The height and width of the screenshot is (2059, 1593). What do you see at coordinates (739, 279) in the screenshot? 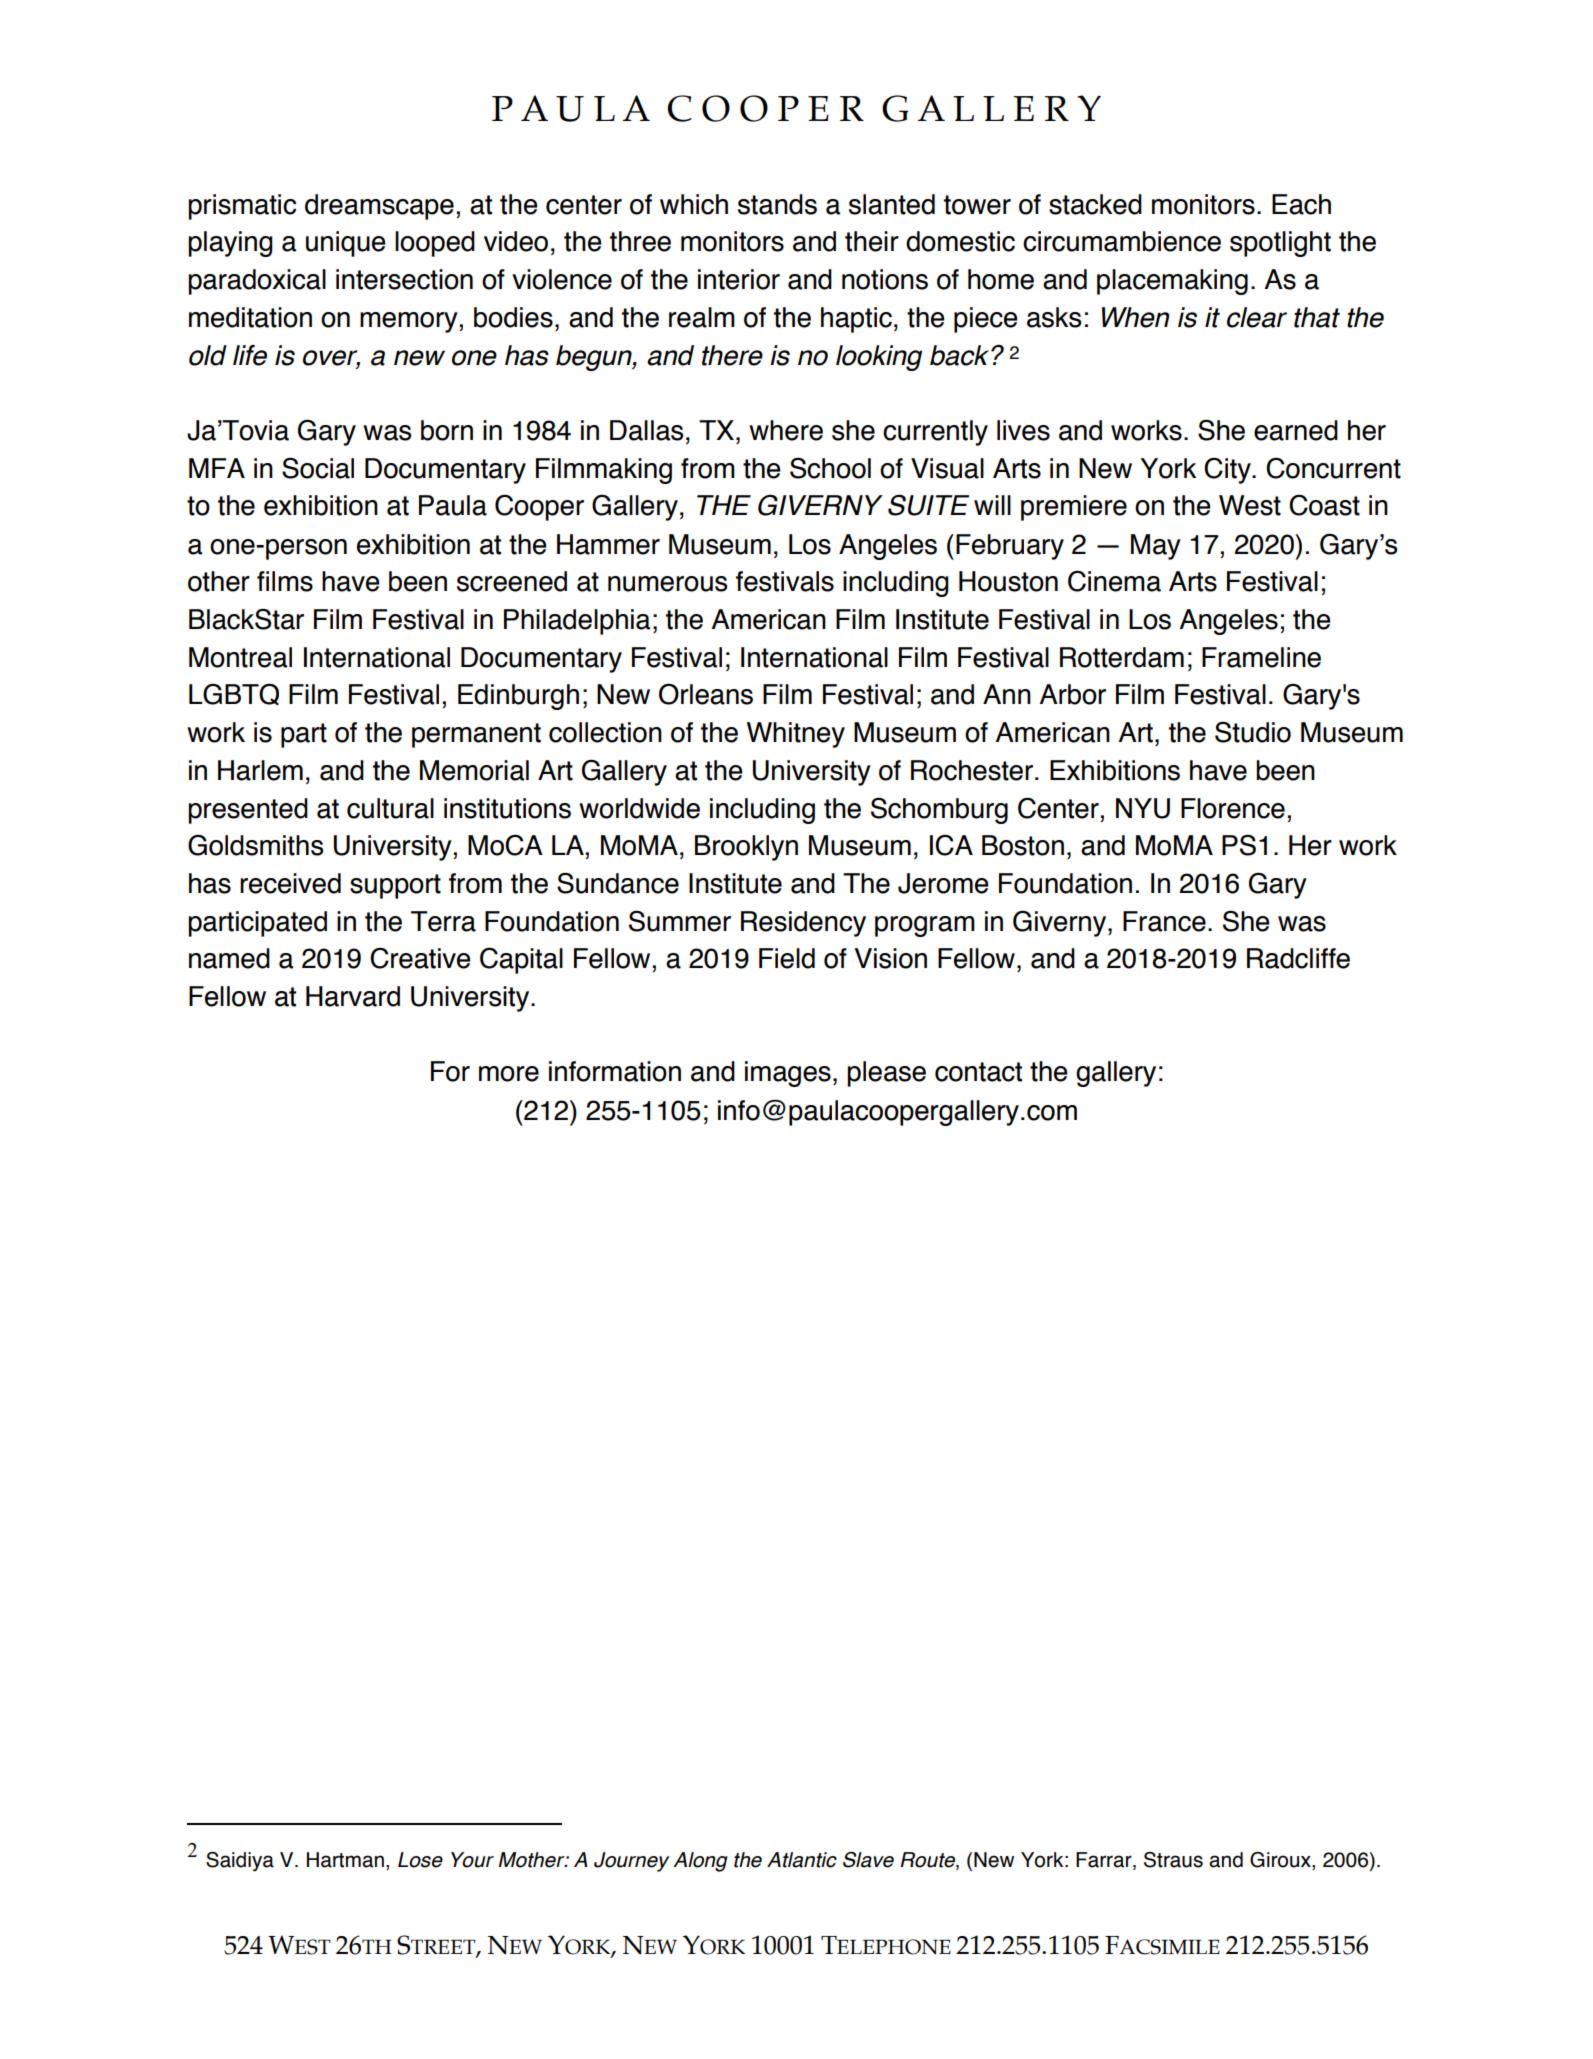
I see `interior` at bounding box center [739, 279].
